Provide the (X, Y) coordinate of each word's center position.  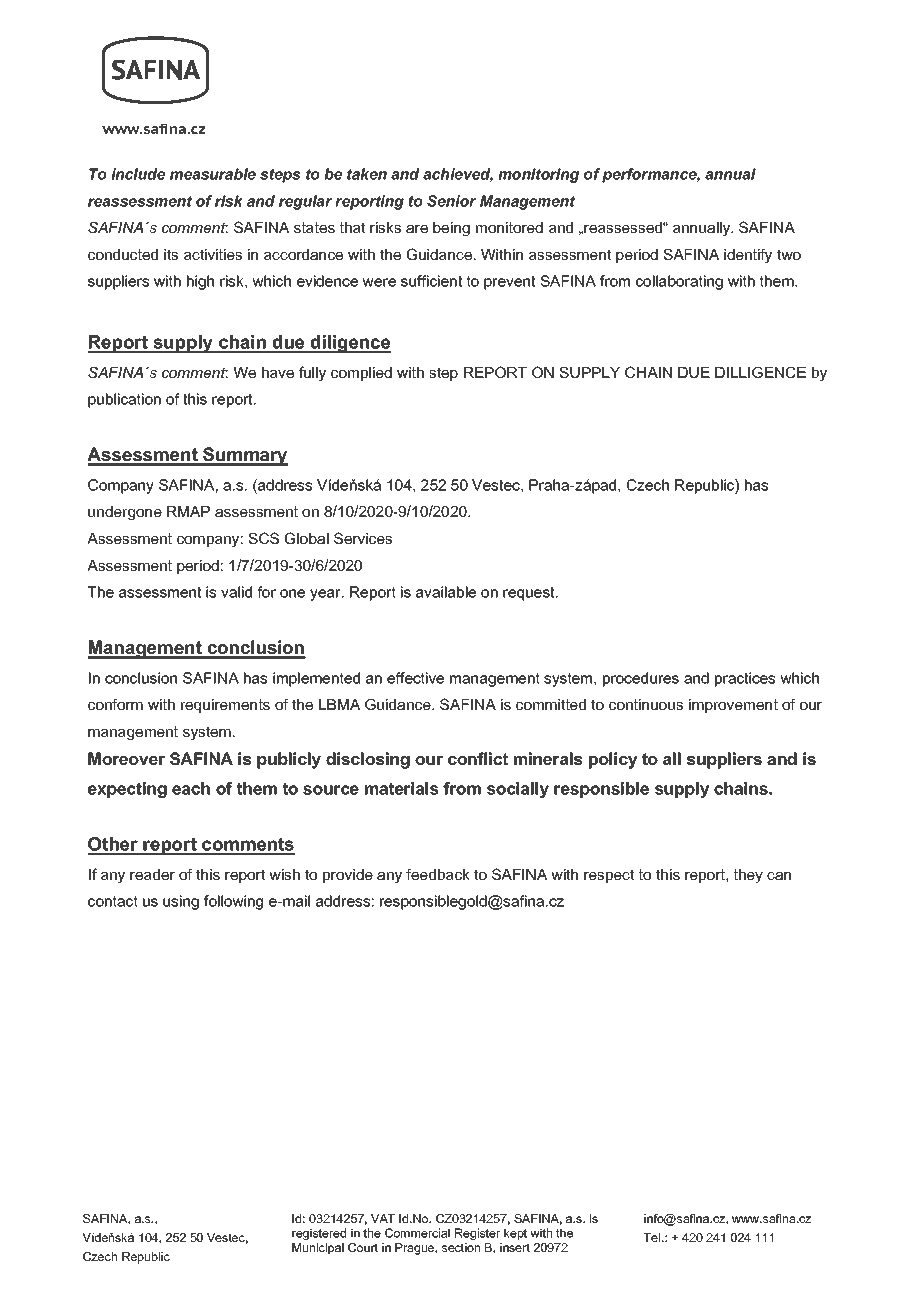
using (181, 902)
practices (745, 679)
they (748, 876)
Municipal (318, 1249)
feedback (438, 874)
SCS (263, 538)
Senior (451, 201)
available (446, 592)
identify (748, 256)
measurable (213, 174)
